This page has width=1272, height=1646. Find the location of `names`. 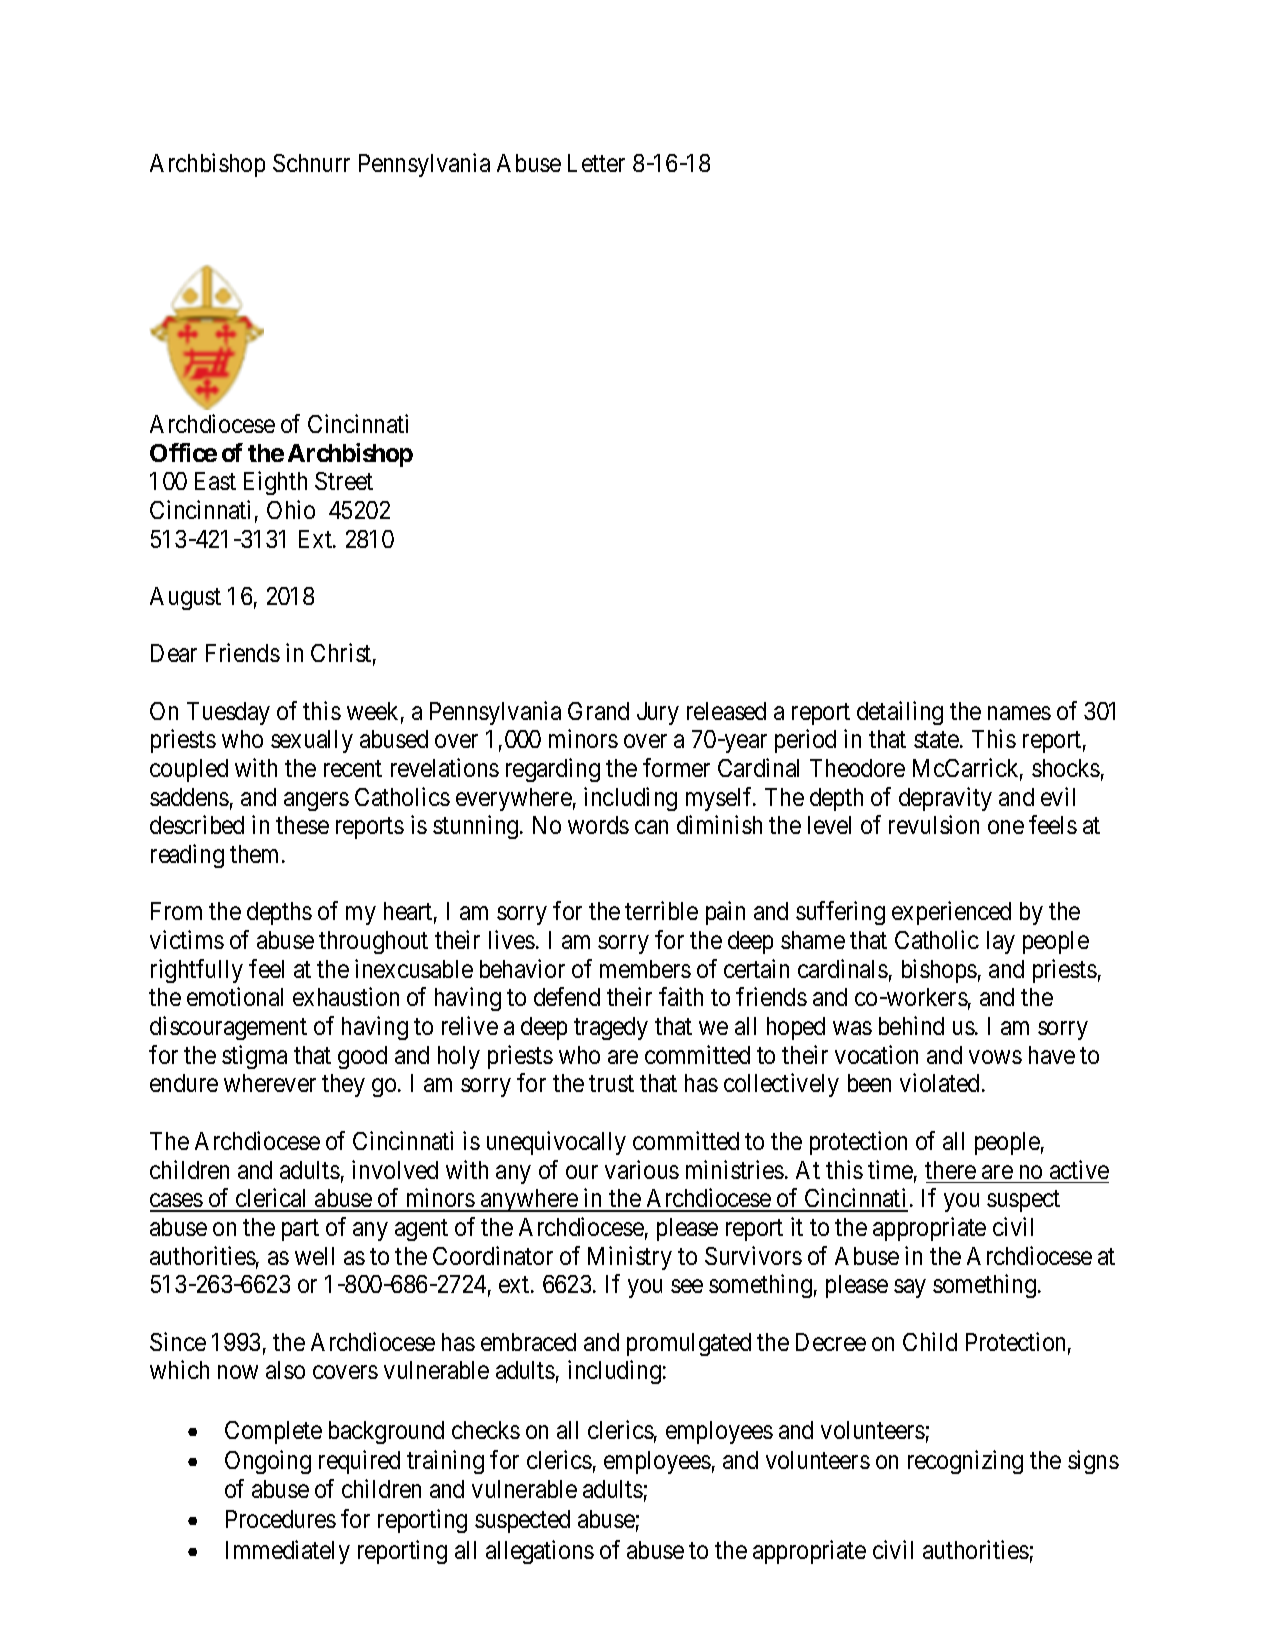

names is located at coordinates (1019, 713).
